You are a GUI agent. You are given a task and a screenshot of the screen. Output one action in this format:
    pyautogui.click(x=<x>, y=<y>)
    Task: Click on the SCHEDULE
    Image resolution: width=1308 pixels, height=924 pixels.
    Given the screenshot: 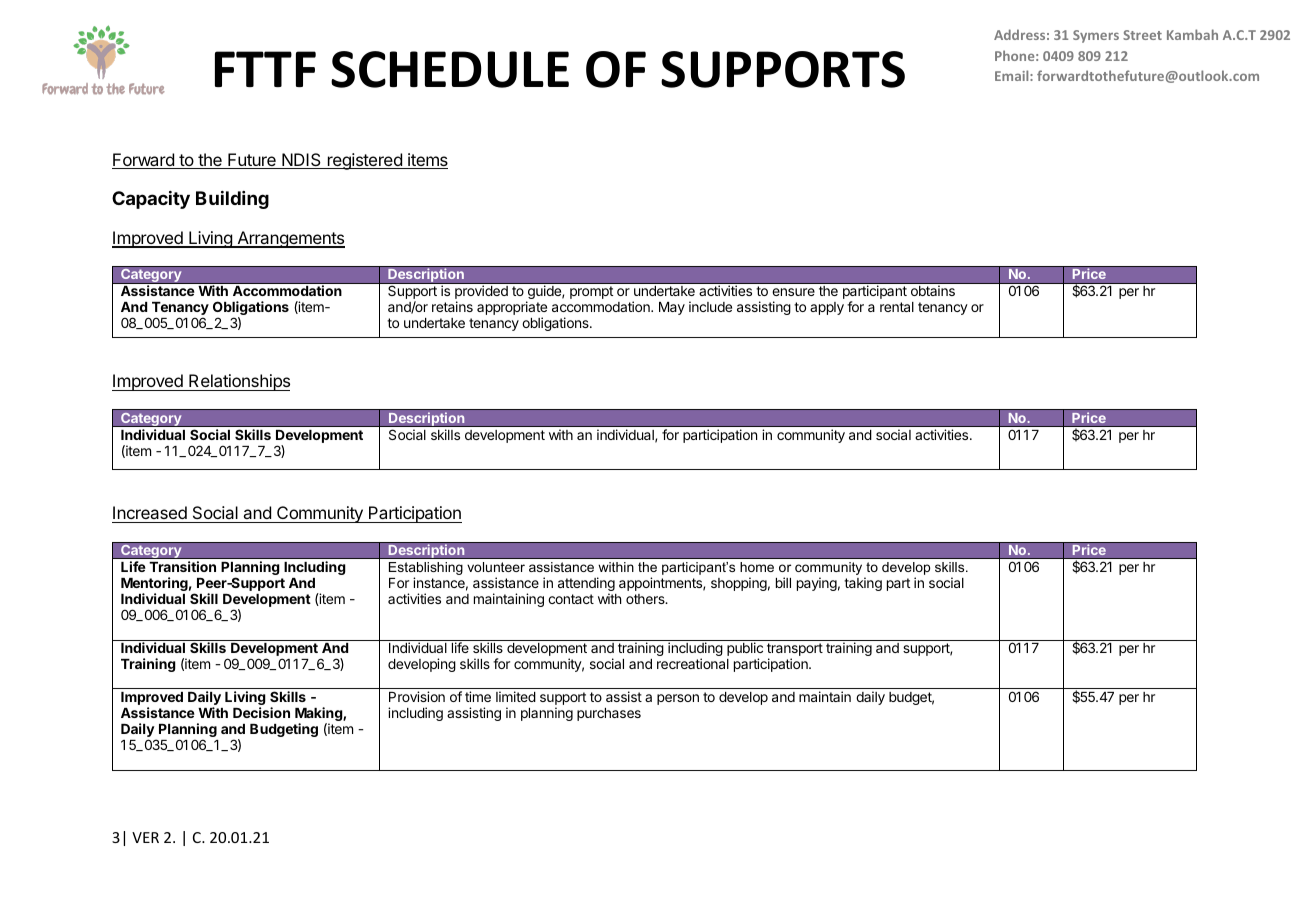 What is the action you would take?
    pyautogui.click(x=450, y=69)
